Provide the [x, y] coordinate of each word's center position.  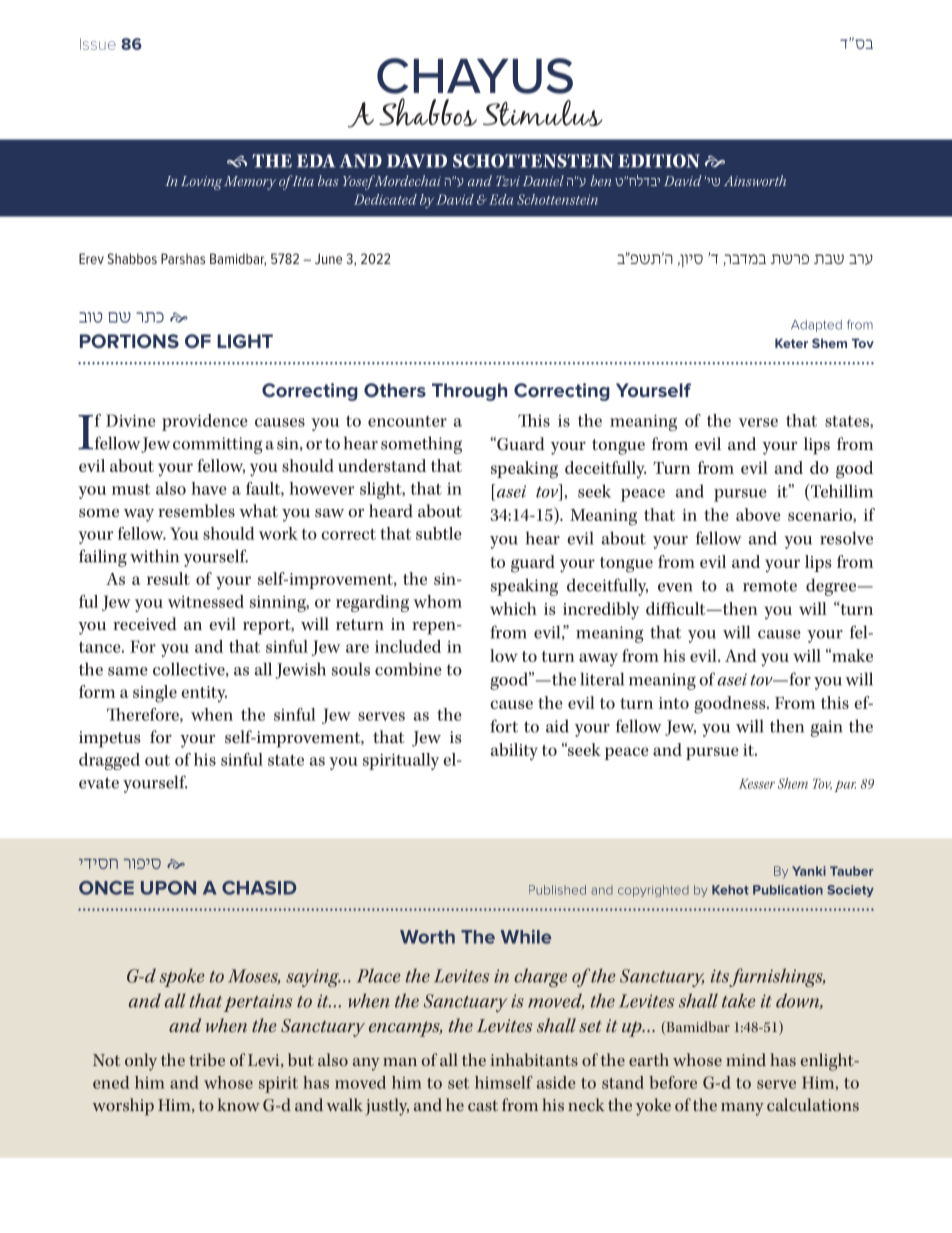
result [168, 578]
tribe [207, 1059]
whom [437, 601]
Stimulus [543, 113]
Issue [98, 44]
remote [770, 586]
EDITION [659, 161]
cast [483, 1105]
